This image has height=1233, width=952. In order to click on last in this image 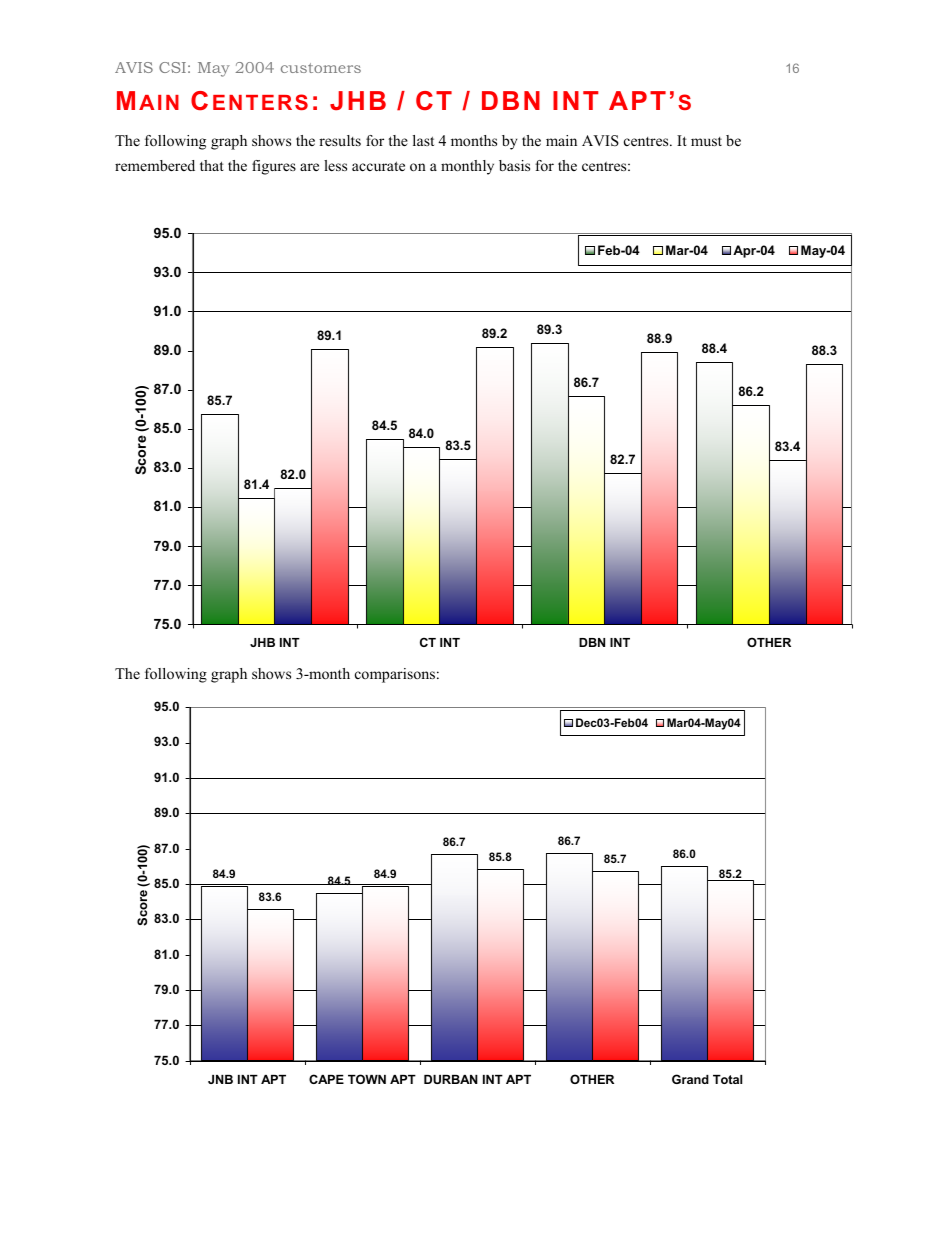, I will do `click(423, 140)`.
